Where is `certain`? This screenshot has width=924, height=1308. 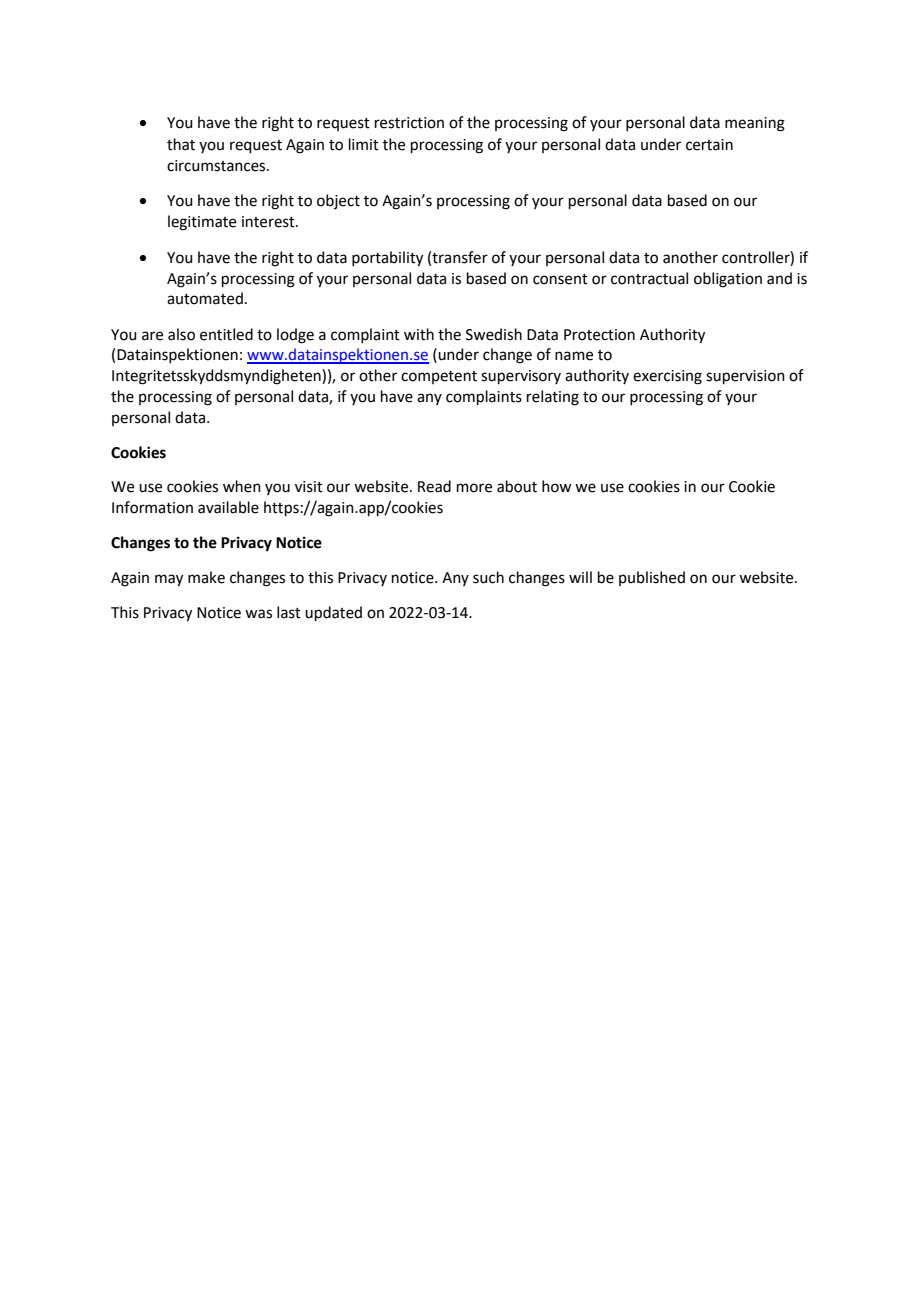
certain is located at coordinates (709, 145).
